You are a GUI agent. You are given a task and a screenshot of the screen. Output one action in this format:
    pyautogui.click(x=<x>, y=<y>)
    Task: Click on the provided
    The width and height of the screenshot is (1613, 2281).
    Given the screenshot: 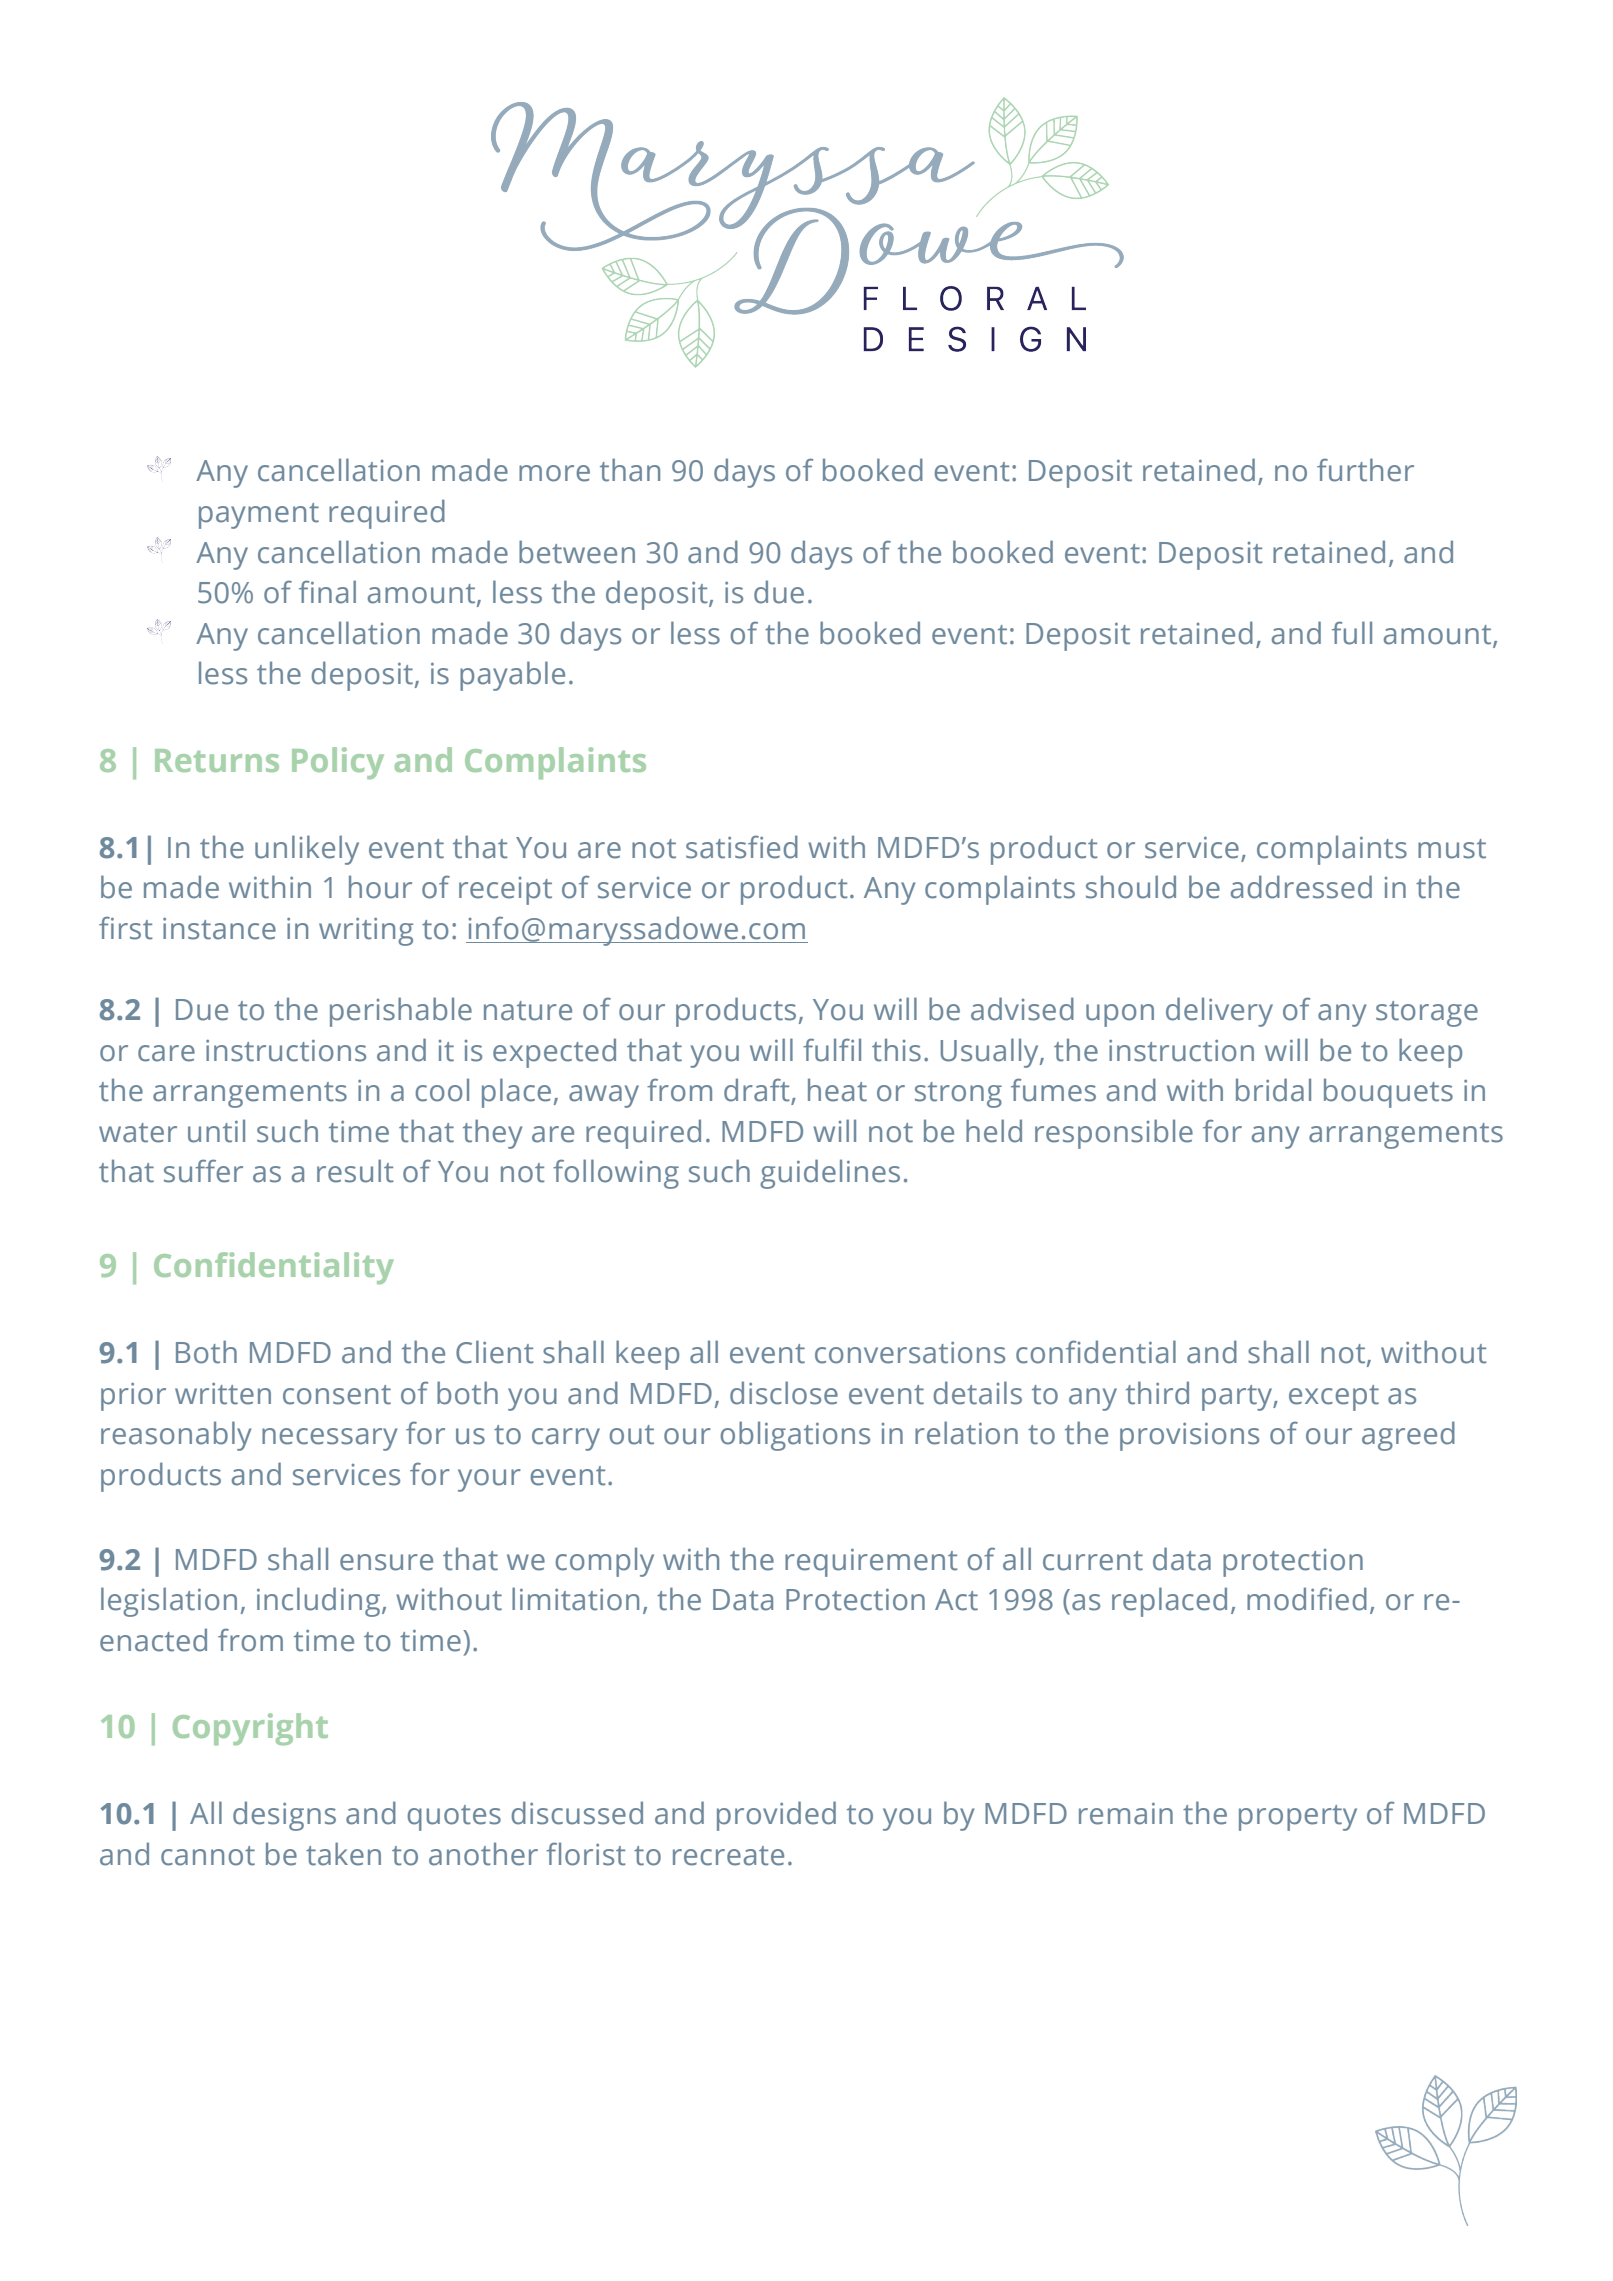 What is the action you would take?
    pyautogui.click(x=776, y=1816)
